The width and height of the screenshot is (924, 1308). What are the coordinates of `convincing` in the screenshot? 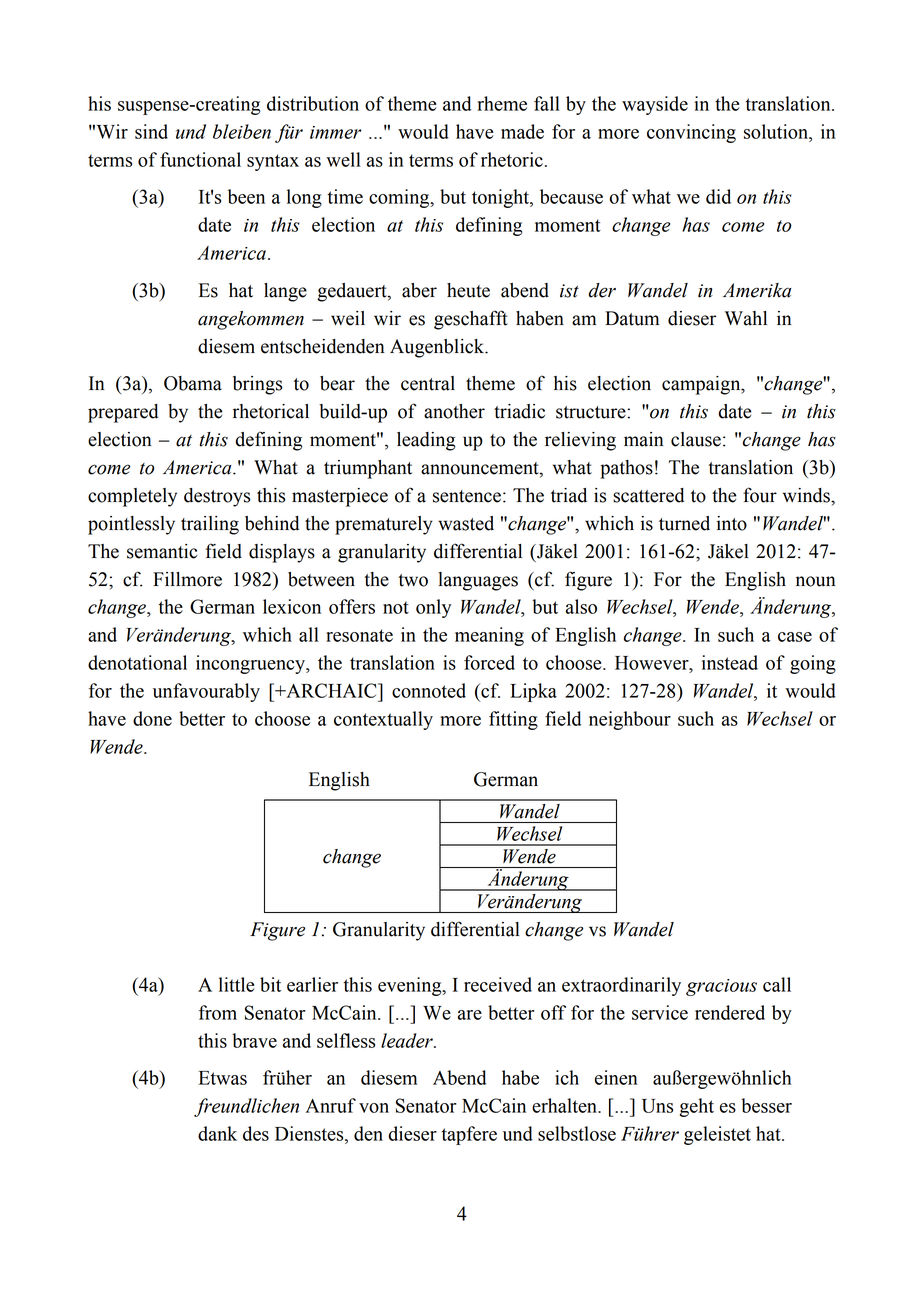 It's located at (691, 133).
